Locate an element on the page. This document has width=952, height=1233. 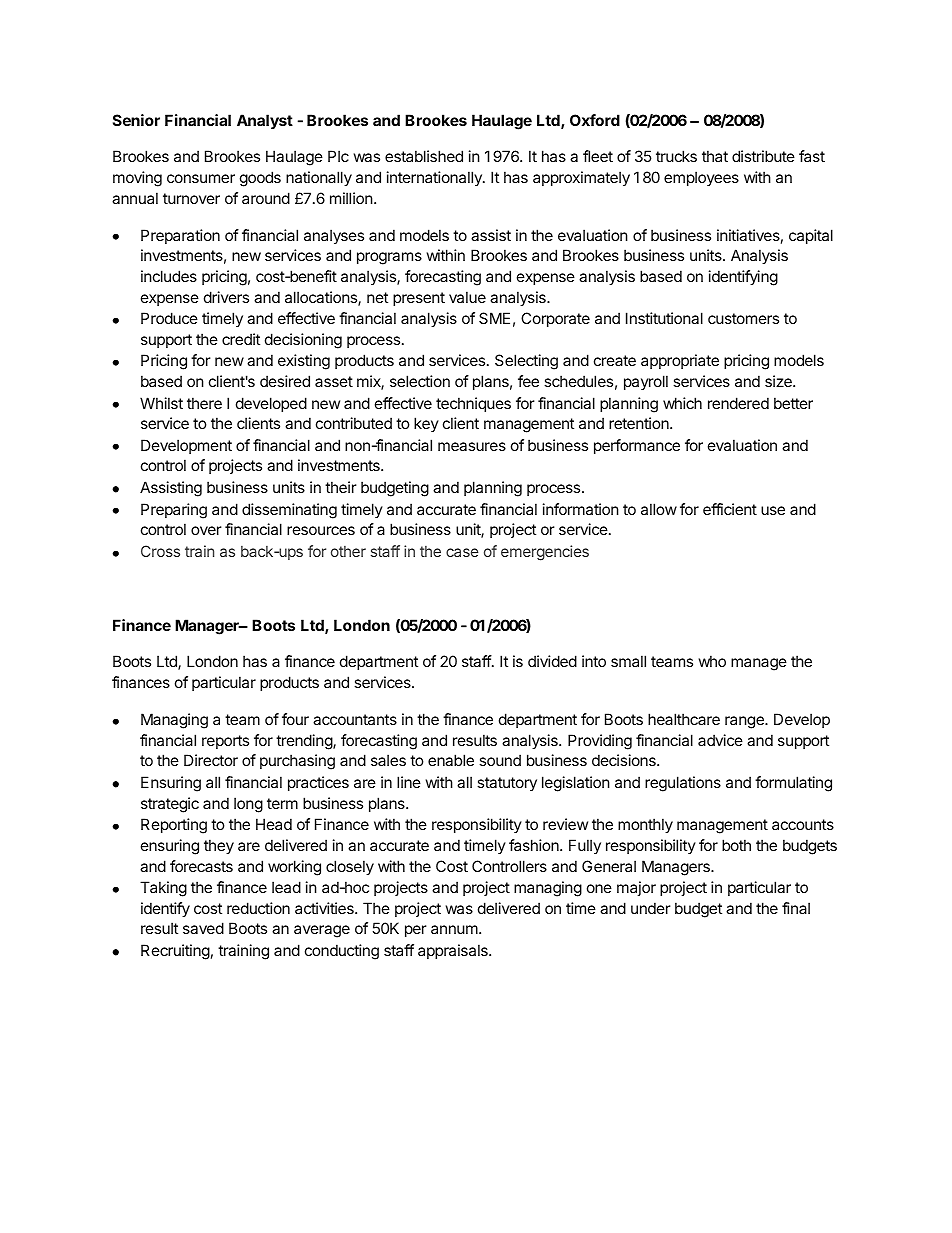
saved is located at coordinates (203, 928).
